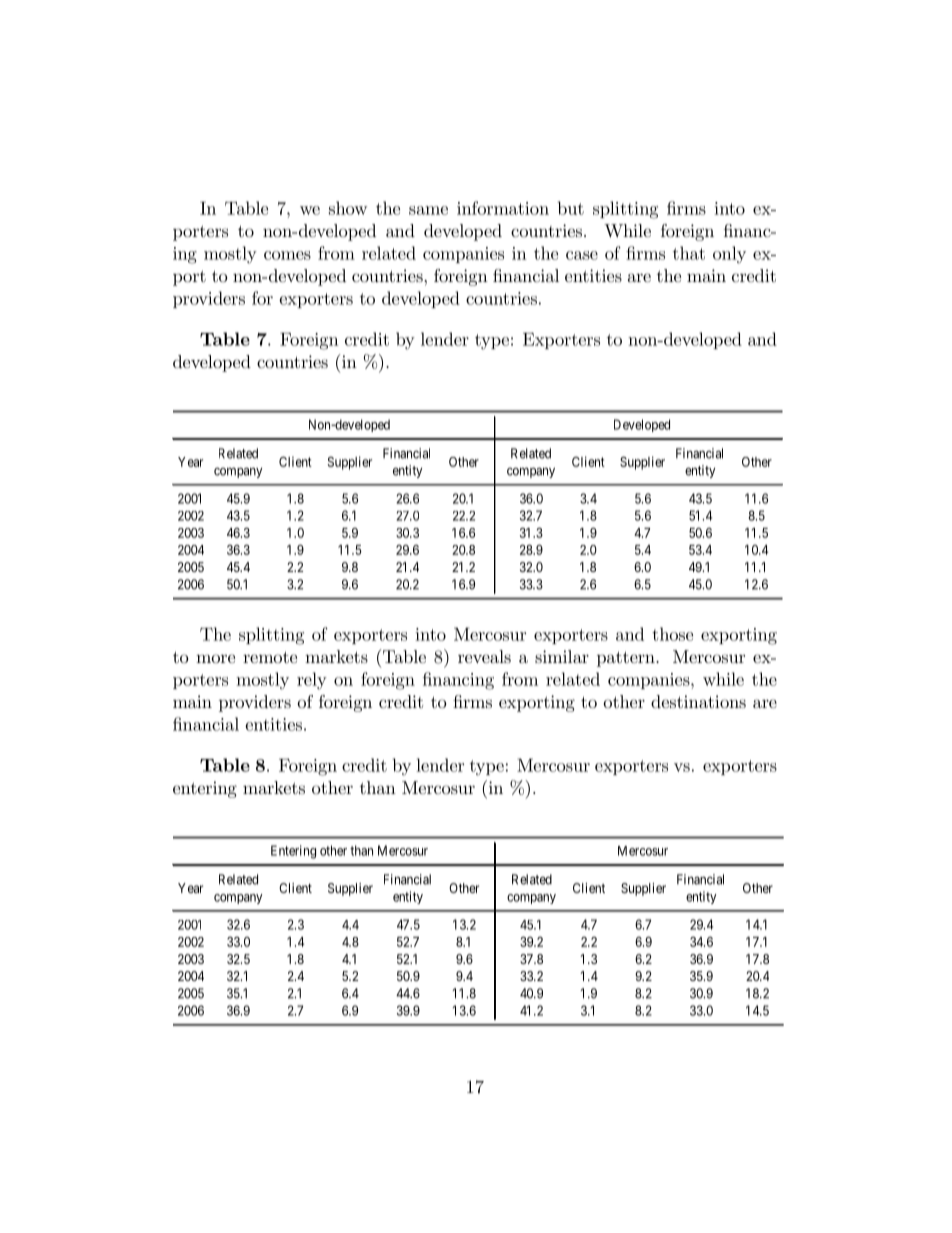 The width and height of the page is (952, 1233). Describe the element at coordinates (672, 634) in the page. I see `those` at that location.
